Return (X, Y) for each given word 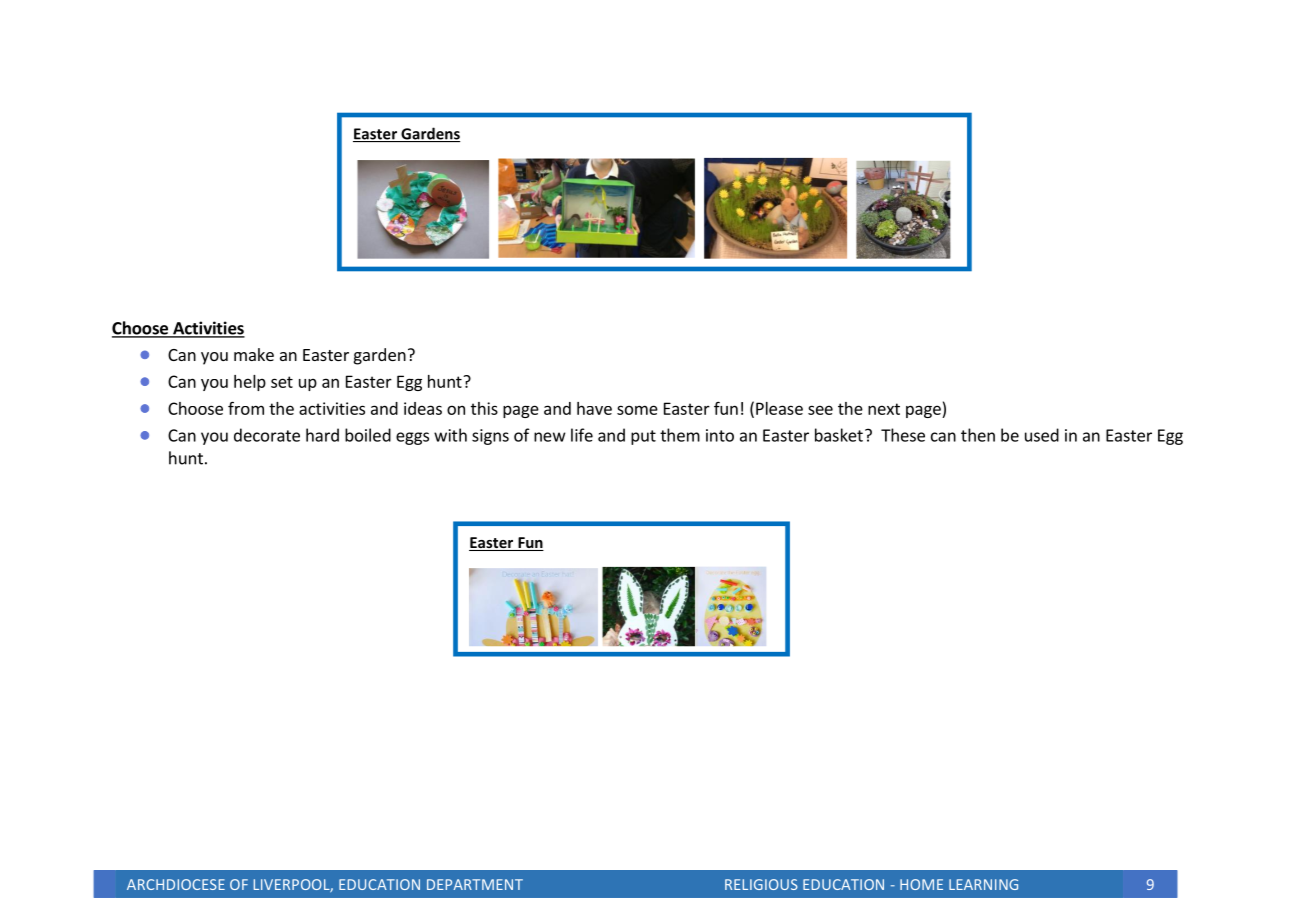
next (884, 409)
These (903, 435)
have (594, 408)
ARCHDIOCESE (176, 884)
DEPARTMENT (475, 884)
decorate (267, 435)
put (643, 437)
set (282, 382)
